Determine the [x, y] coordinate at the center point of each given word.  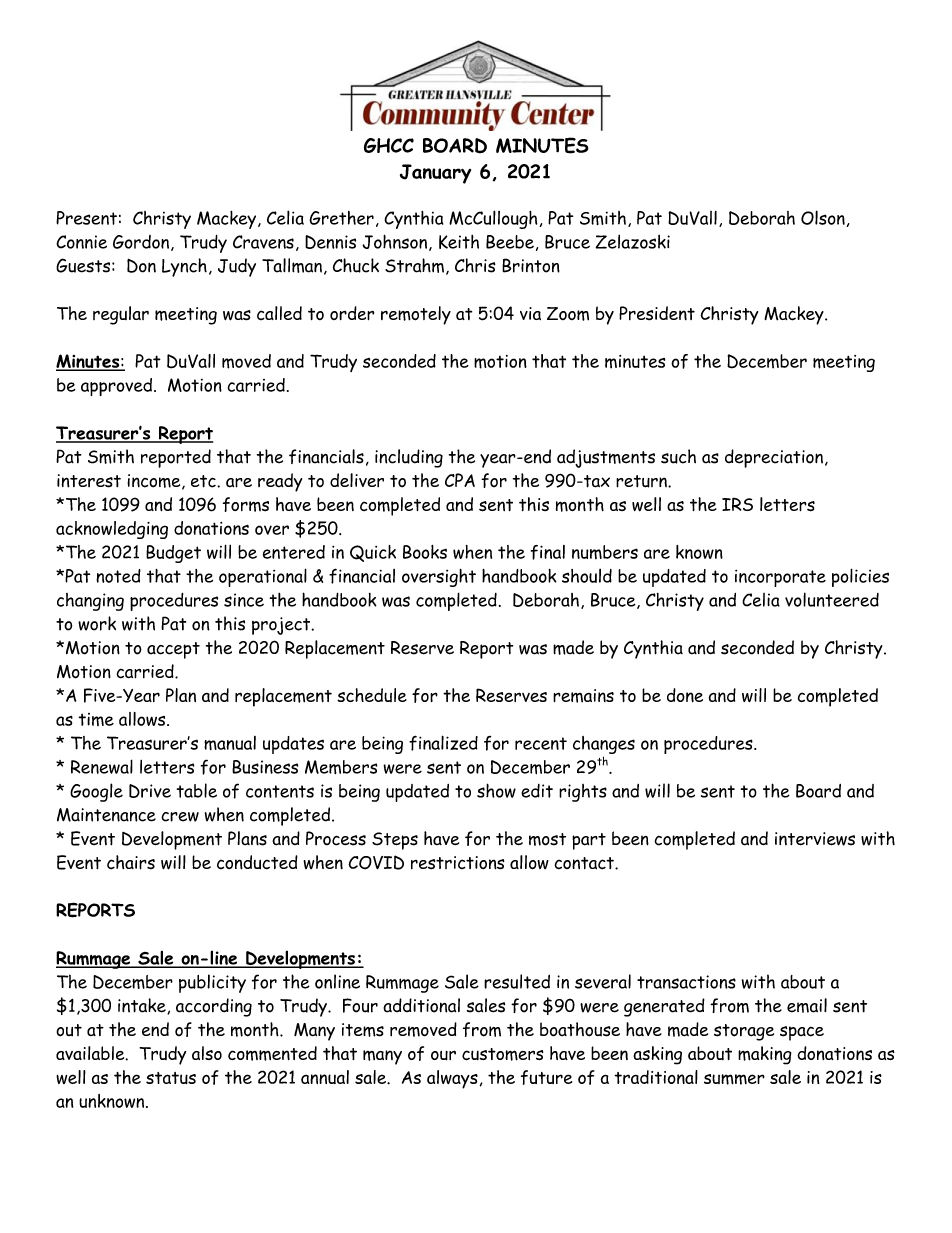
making [765, 1055]
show [496, 790]
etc [204, 481]
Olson [823, 217]
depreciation [774, 458]
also [207, 1053]
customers [502, 1054]
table [197, 790]
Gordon [141, 242]
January [435, 174]
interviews [815, 839]
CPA [460, 480]
